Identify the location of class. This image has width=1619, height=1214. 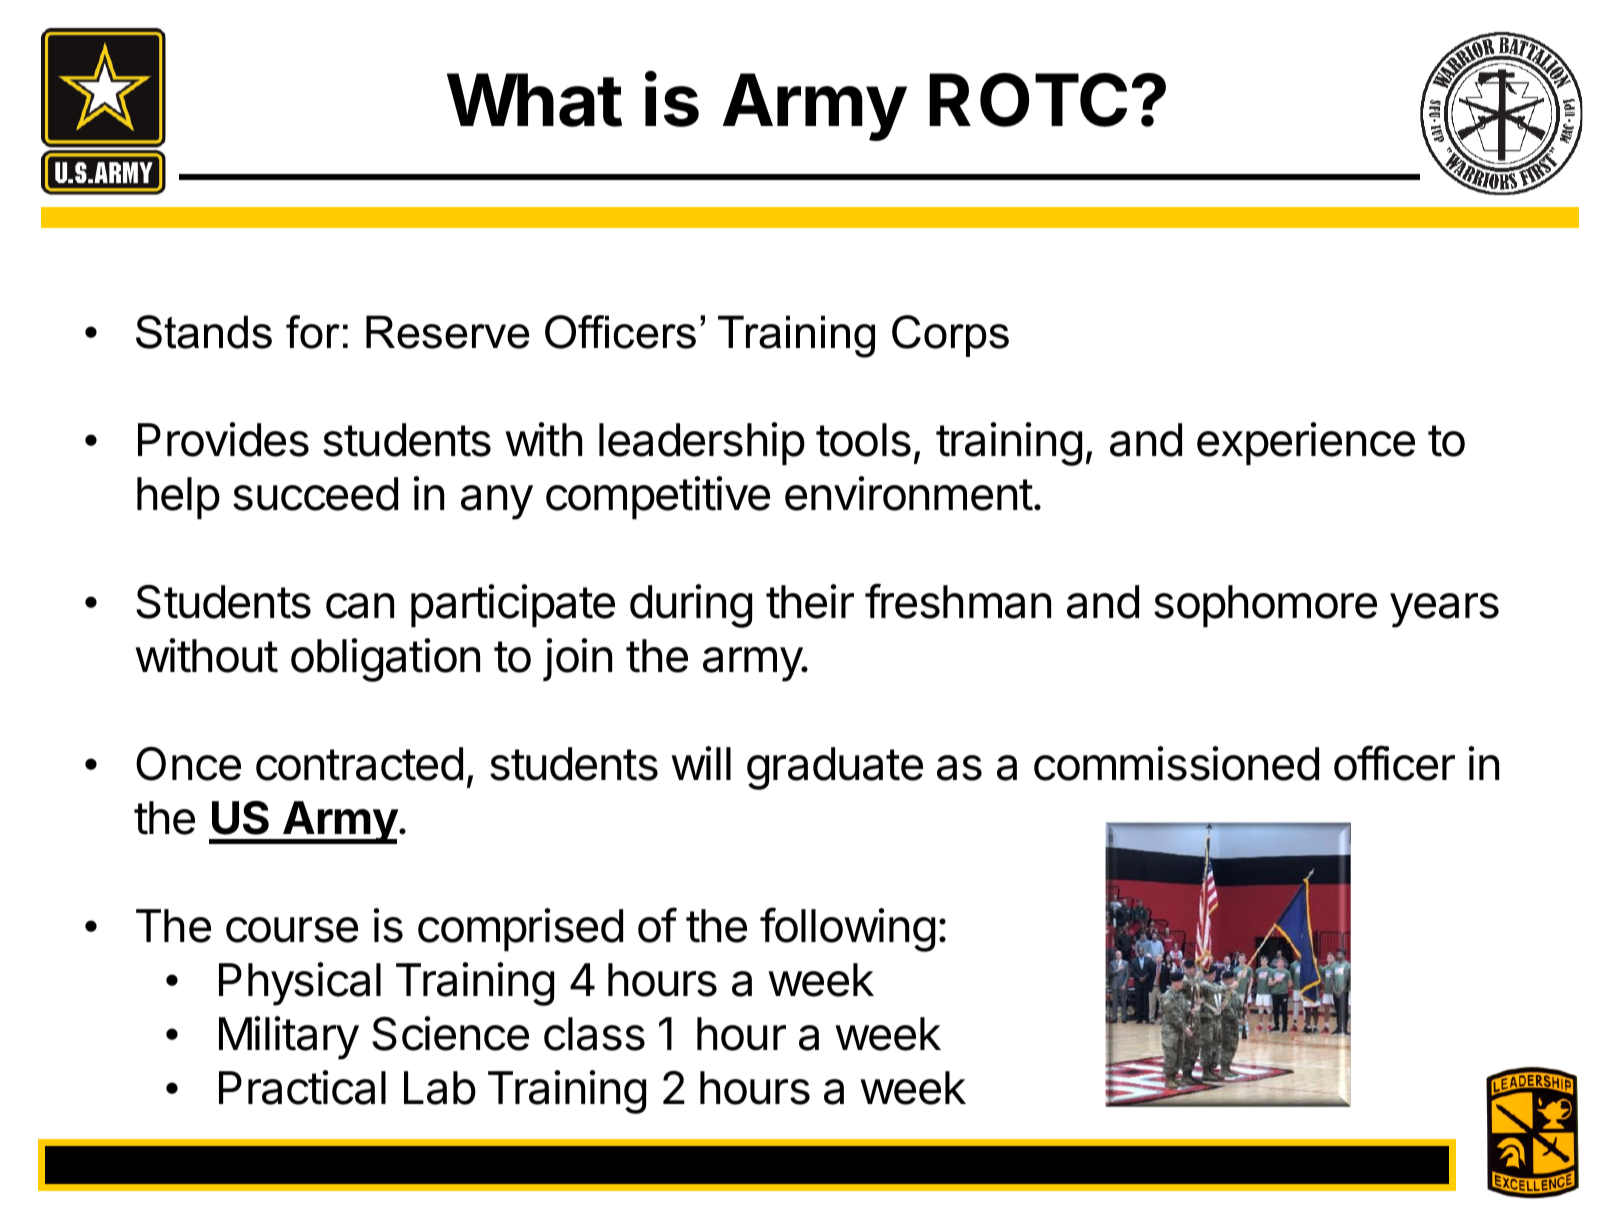
(594, 1034).
